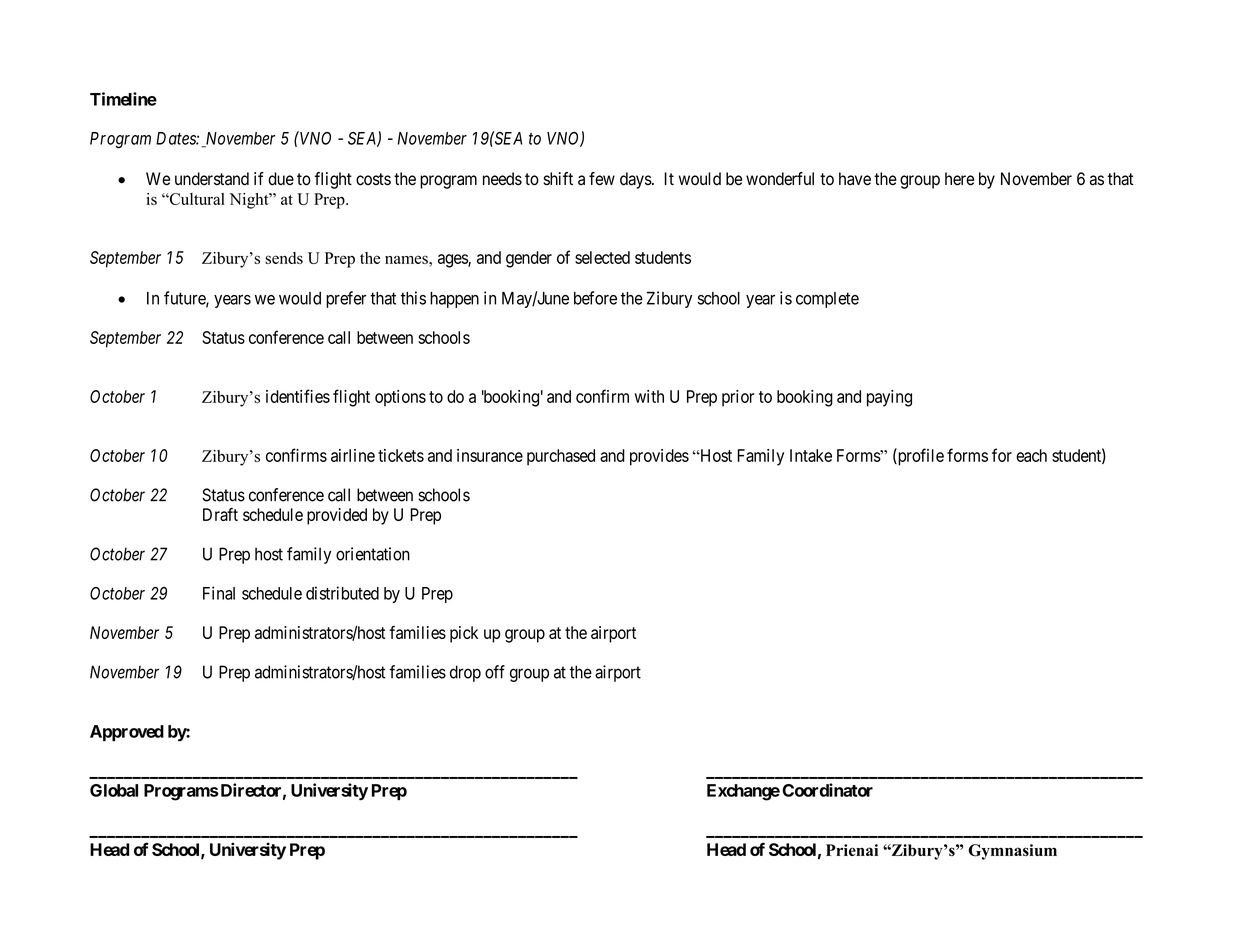 This image has width=1233, height=952. What do you see at coordinates (1012, 852) in the image?
I see `Gymnasium` at bounding box center [1012, 852].
